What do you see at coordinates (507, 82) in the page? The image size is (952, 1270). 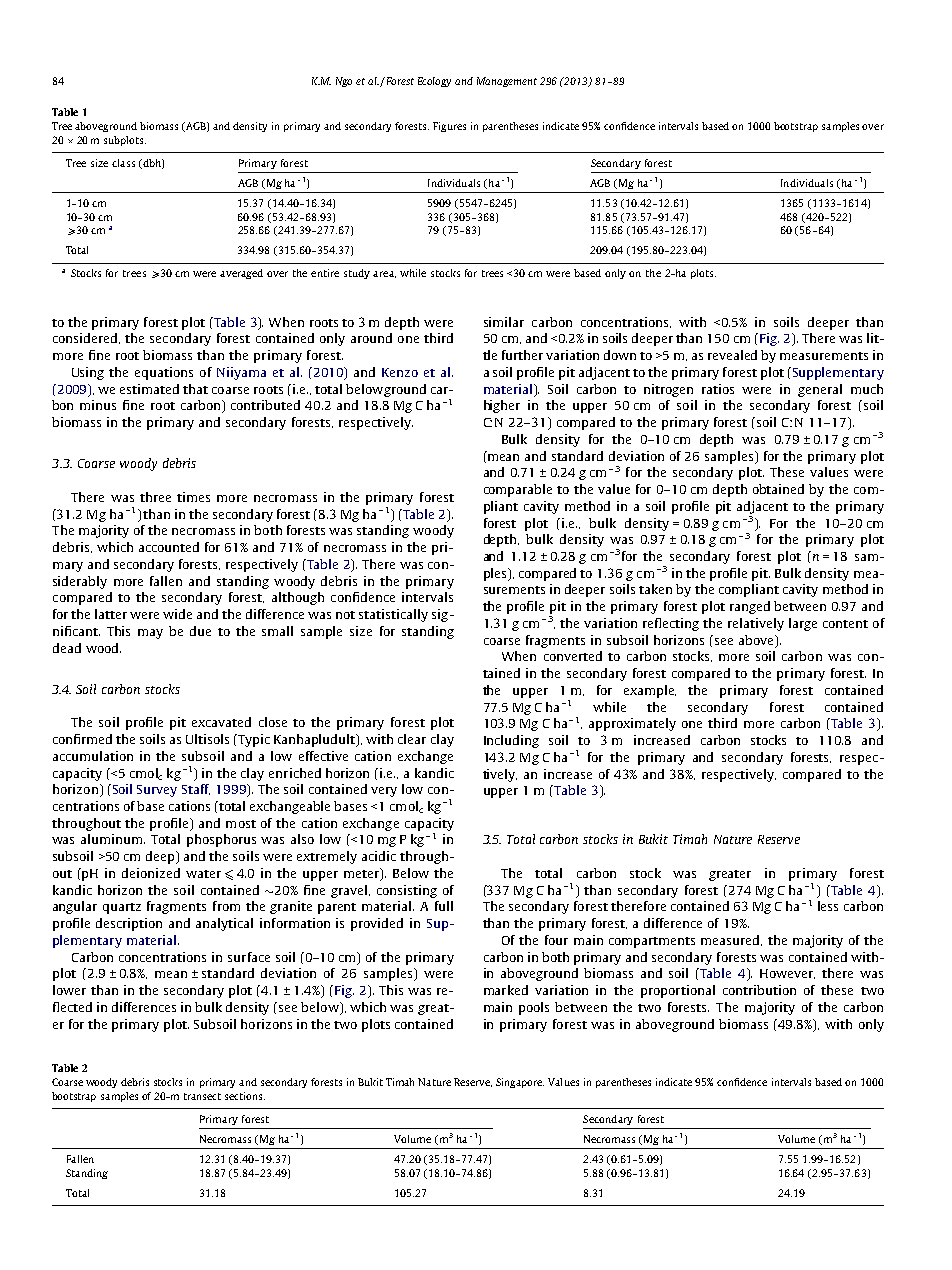 I see `Management` at bounding box center [507, 82].
